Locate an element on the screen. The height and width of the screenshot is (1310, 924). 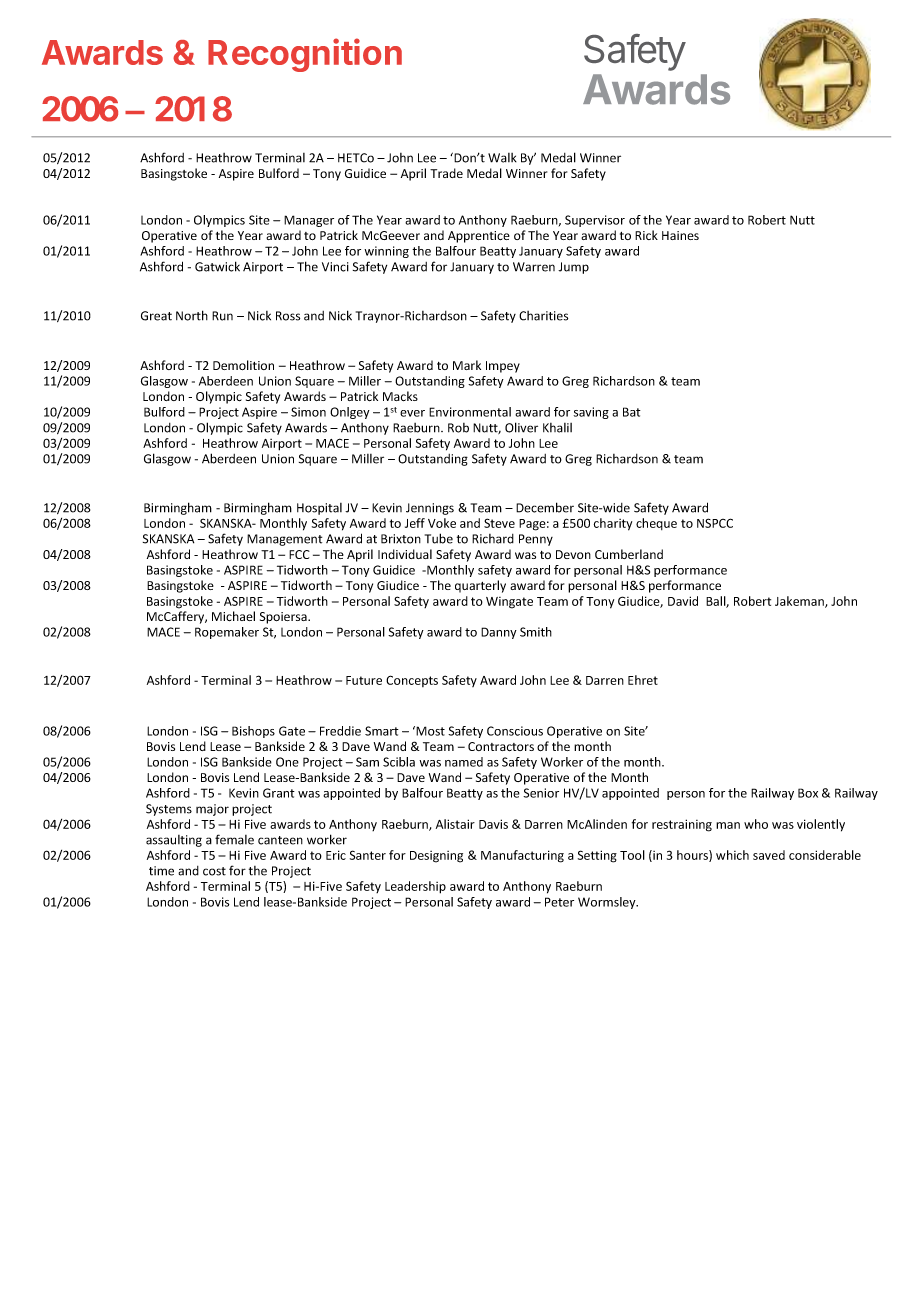
NSPCC is located at coordinates (715, 523).
